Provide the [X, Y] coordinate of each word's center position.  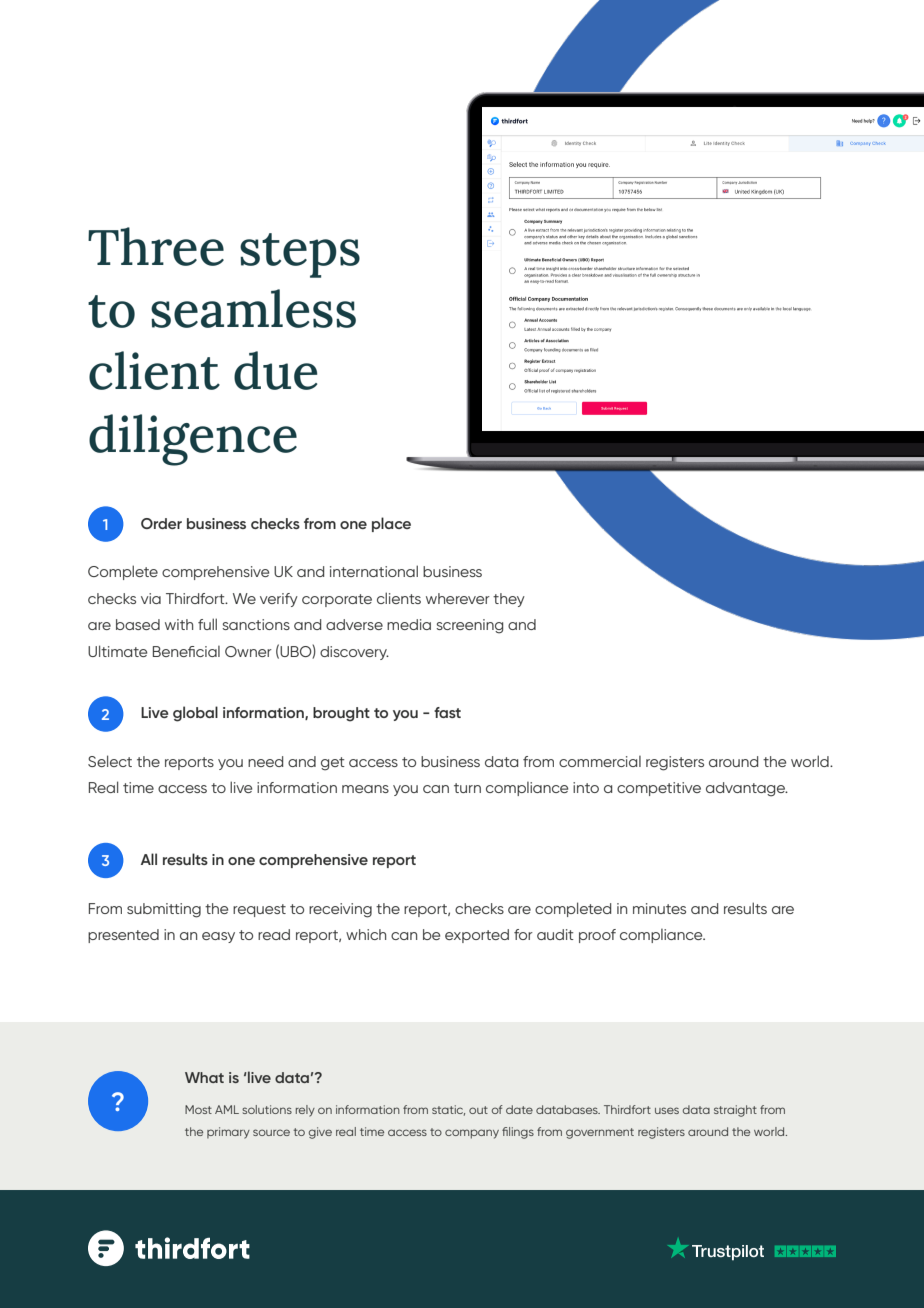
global [195, 714]
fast [447, 712]
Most [198, 1109]
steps [300, 255]
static [448, 1110]
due [275, 370]
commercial [600, 761]
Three [156, 246]
